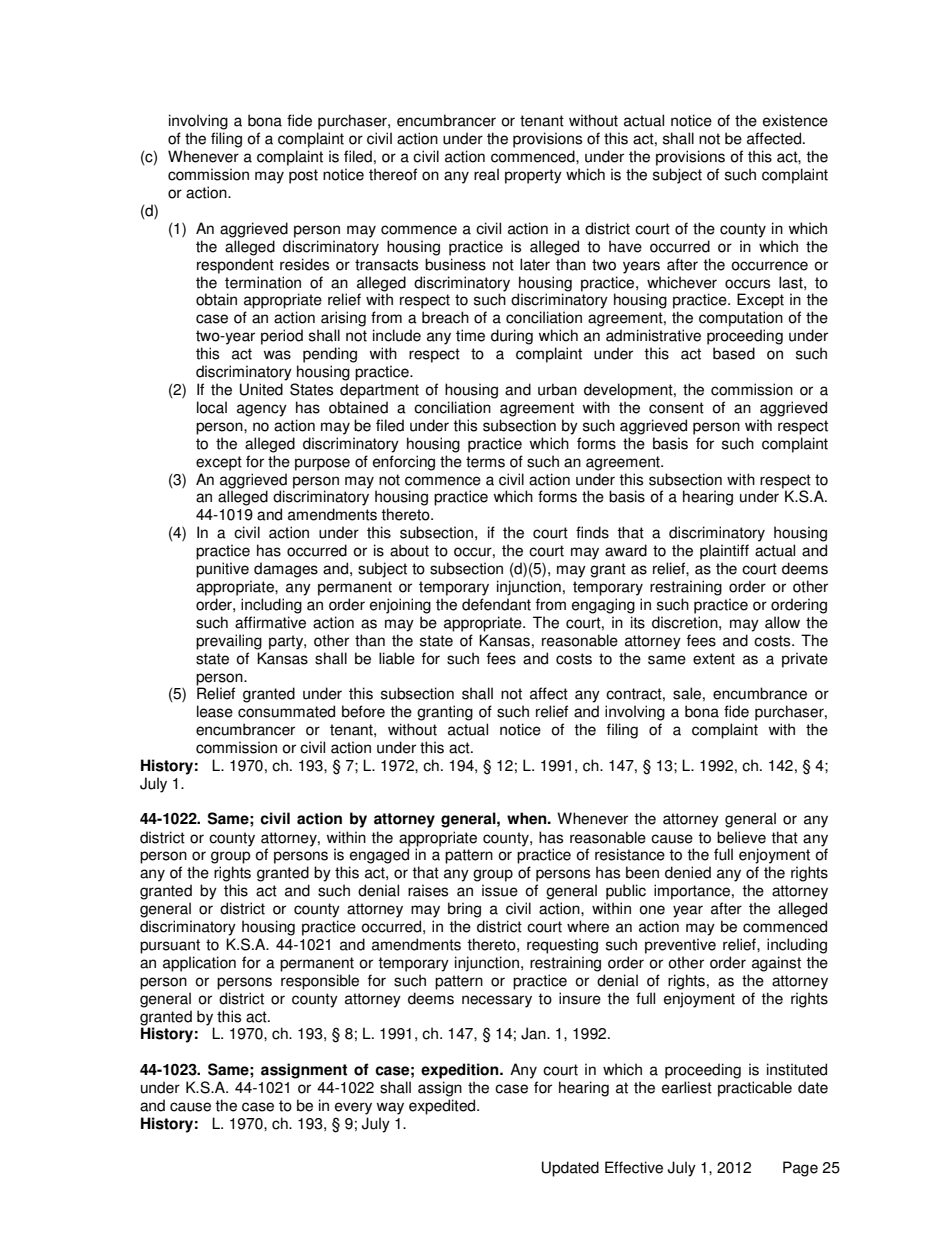 Image resolution: width=952 pixels, height=1233 pixels. Describe the element at coordinates (486, 174) in the image. I see `real` at that location.
